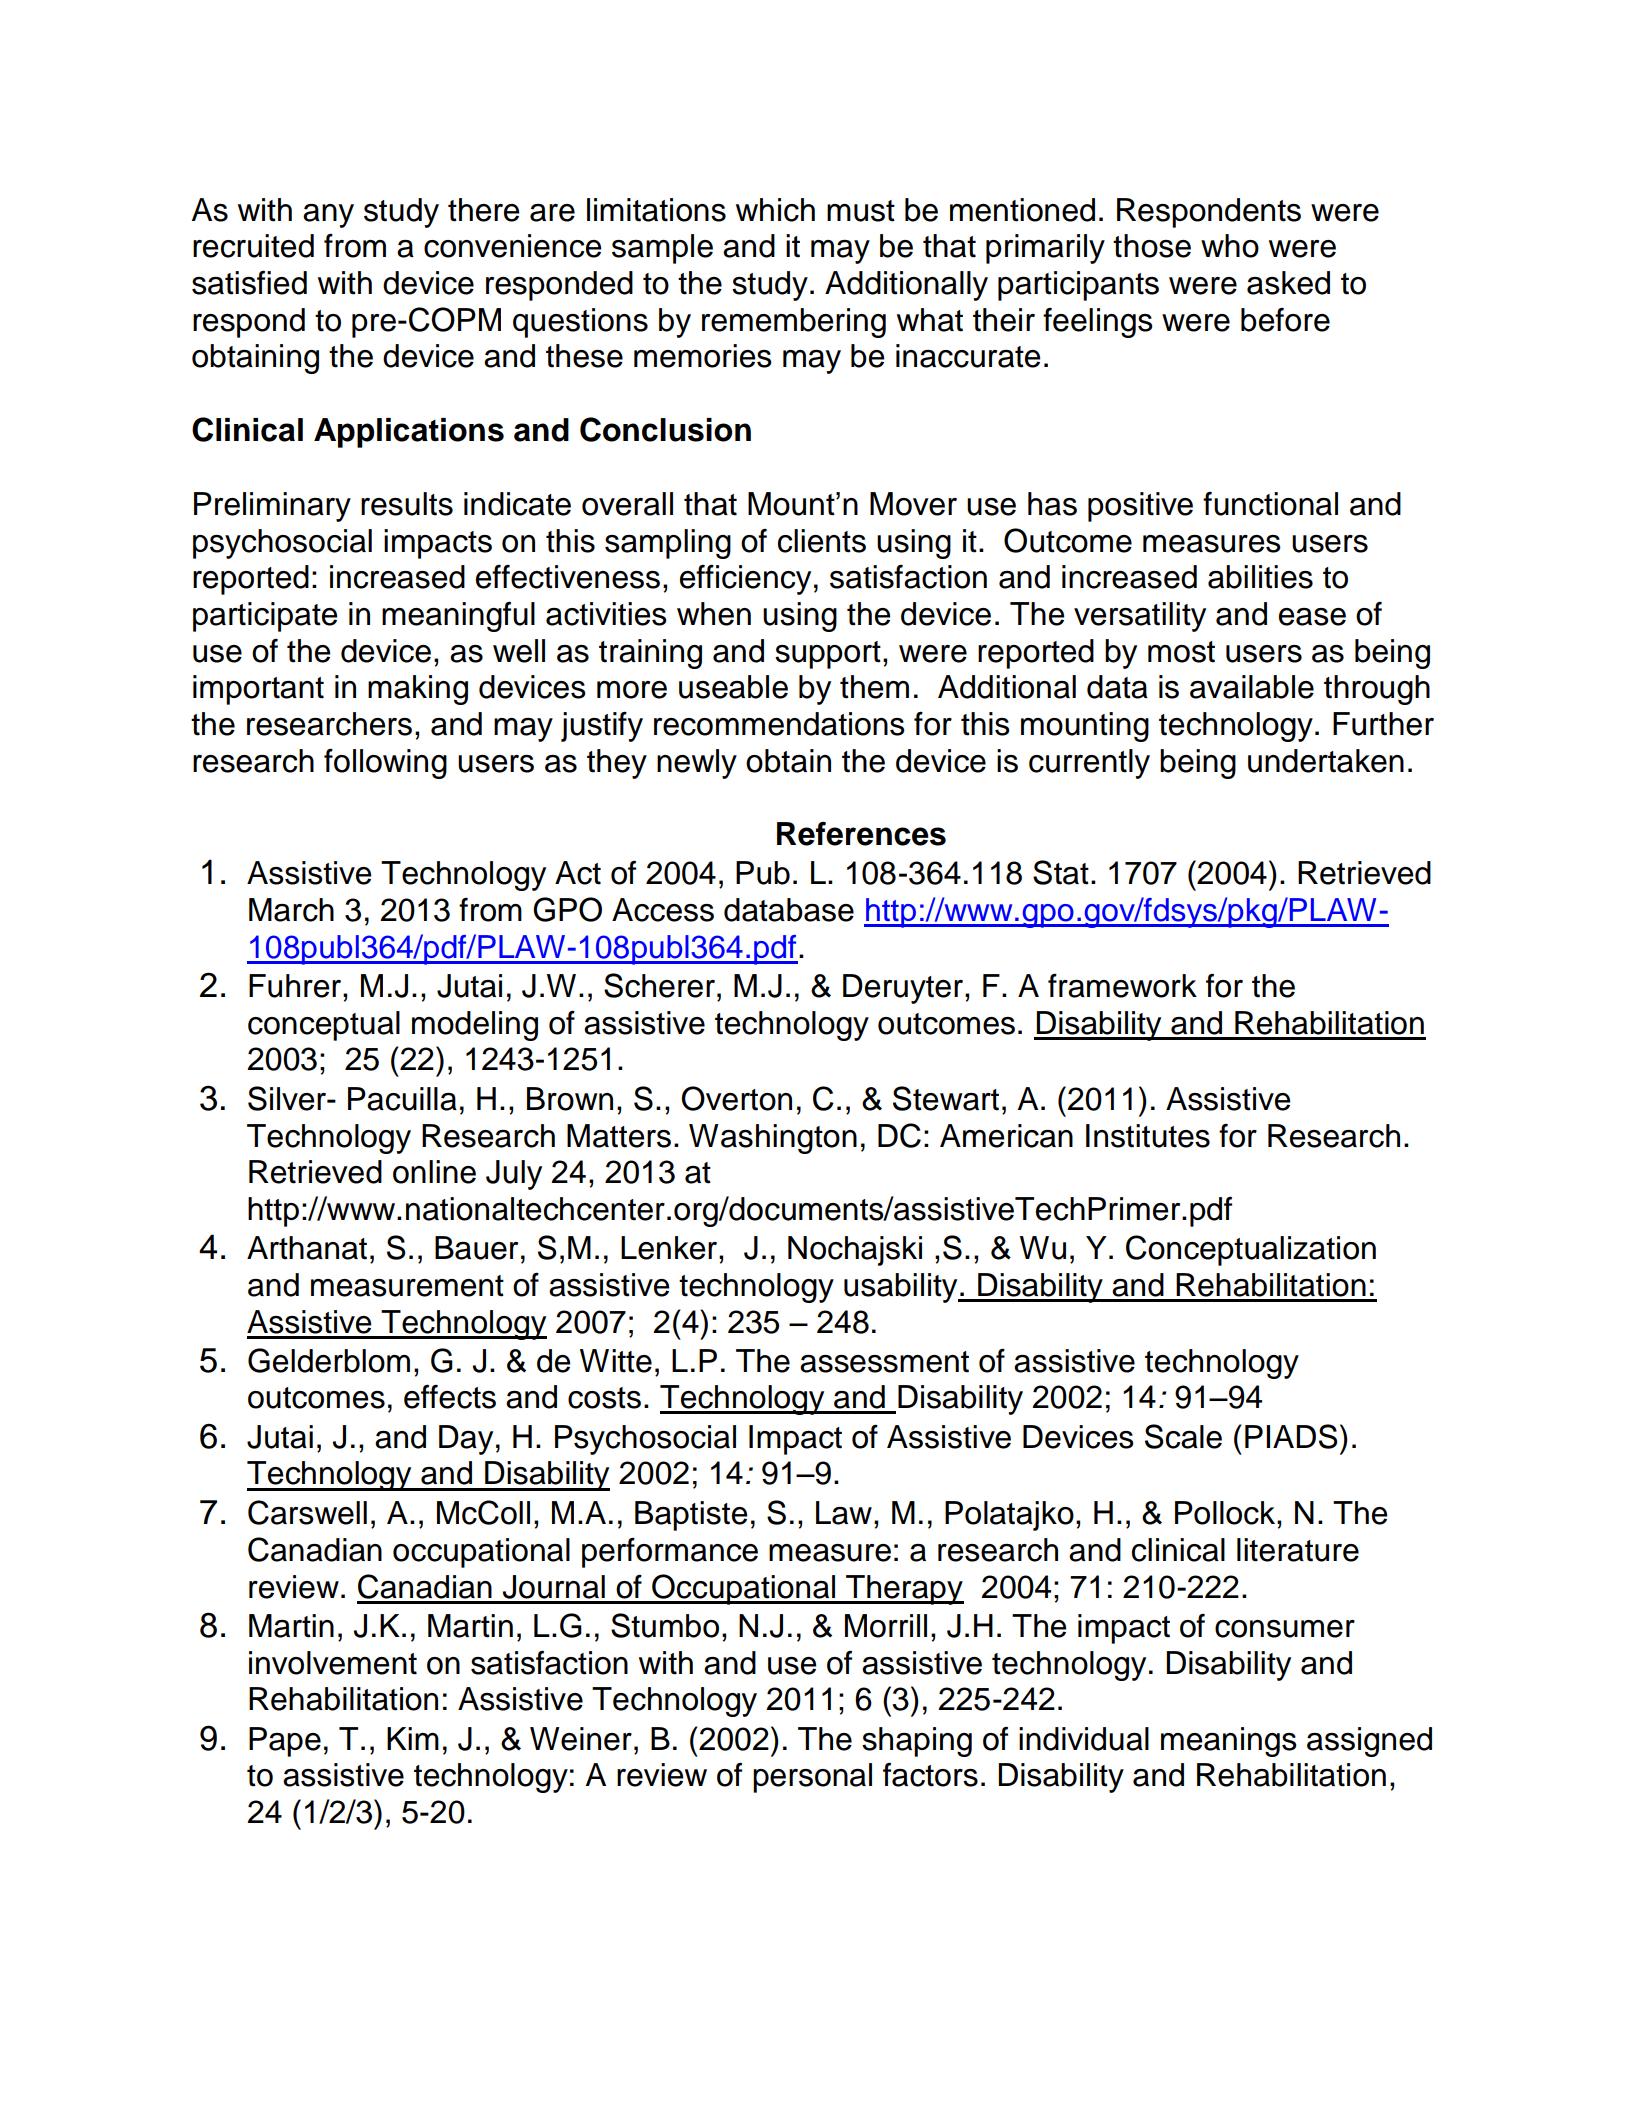 This screenshot has width=1626, height=2104. I want to click on which, so click(775, 210).
